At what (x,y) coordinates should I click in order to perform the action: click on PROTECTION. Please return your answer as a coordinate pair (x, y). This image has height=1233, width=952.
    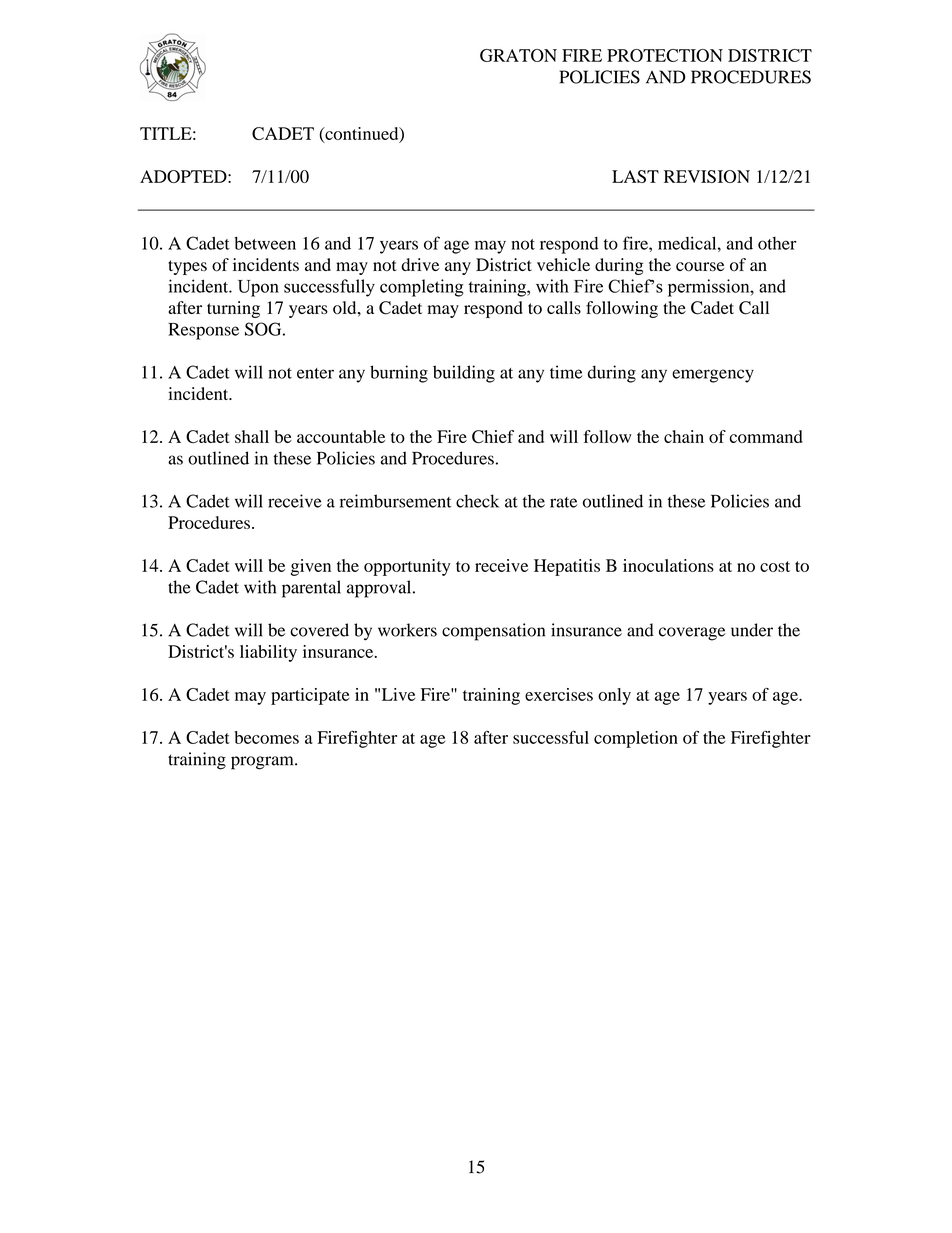
    Looking at the image, I should click on (665, 55).
